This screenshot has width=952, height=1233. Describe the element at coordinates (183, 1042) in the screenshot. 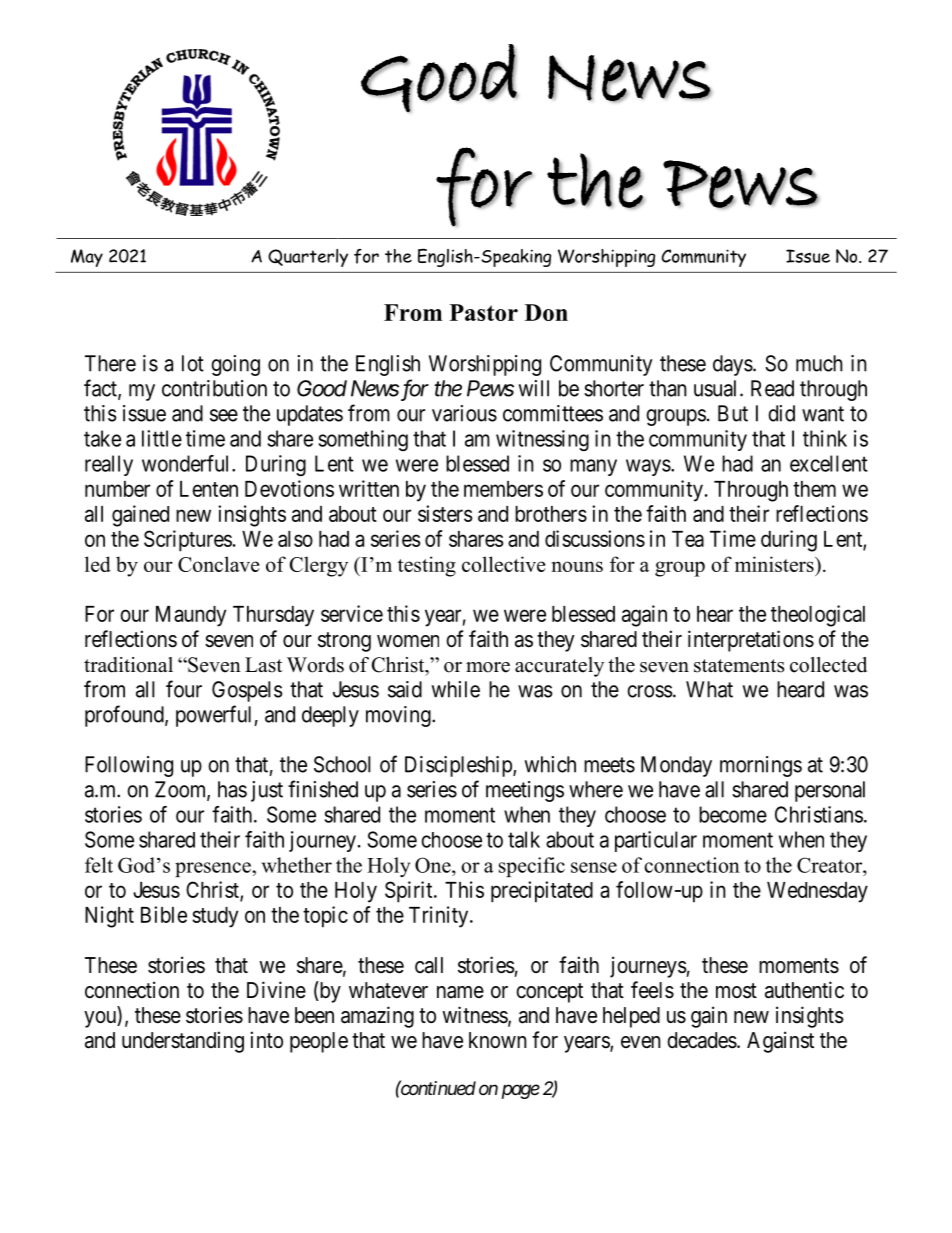

I see `understanding` at that location.
